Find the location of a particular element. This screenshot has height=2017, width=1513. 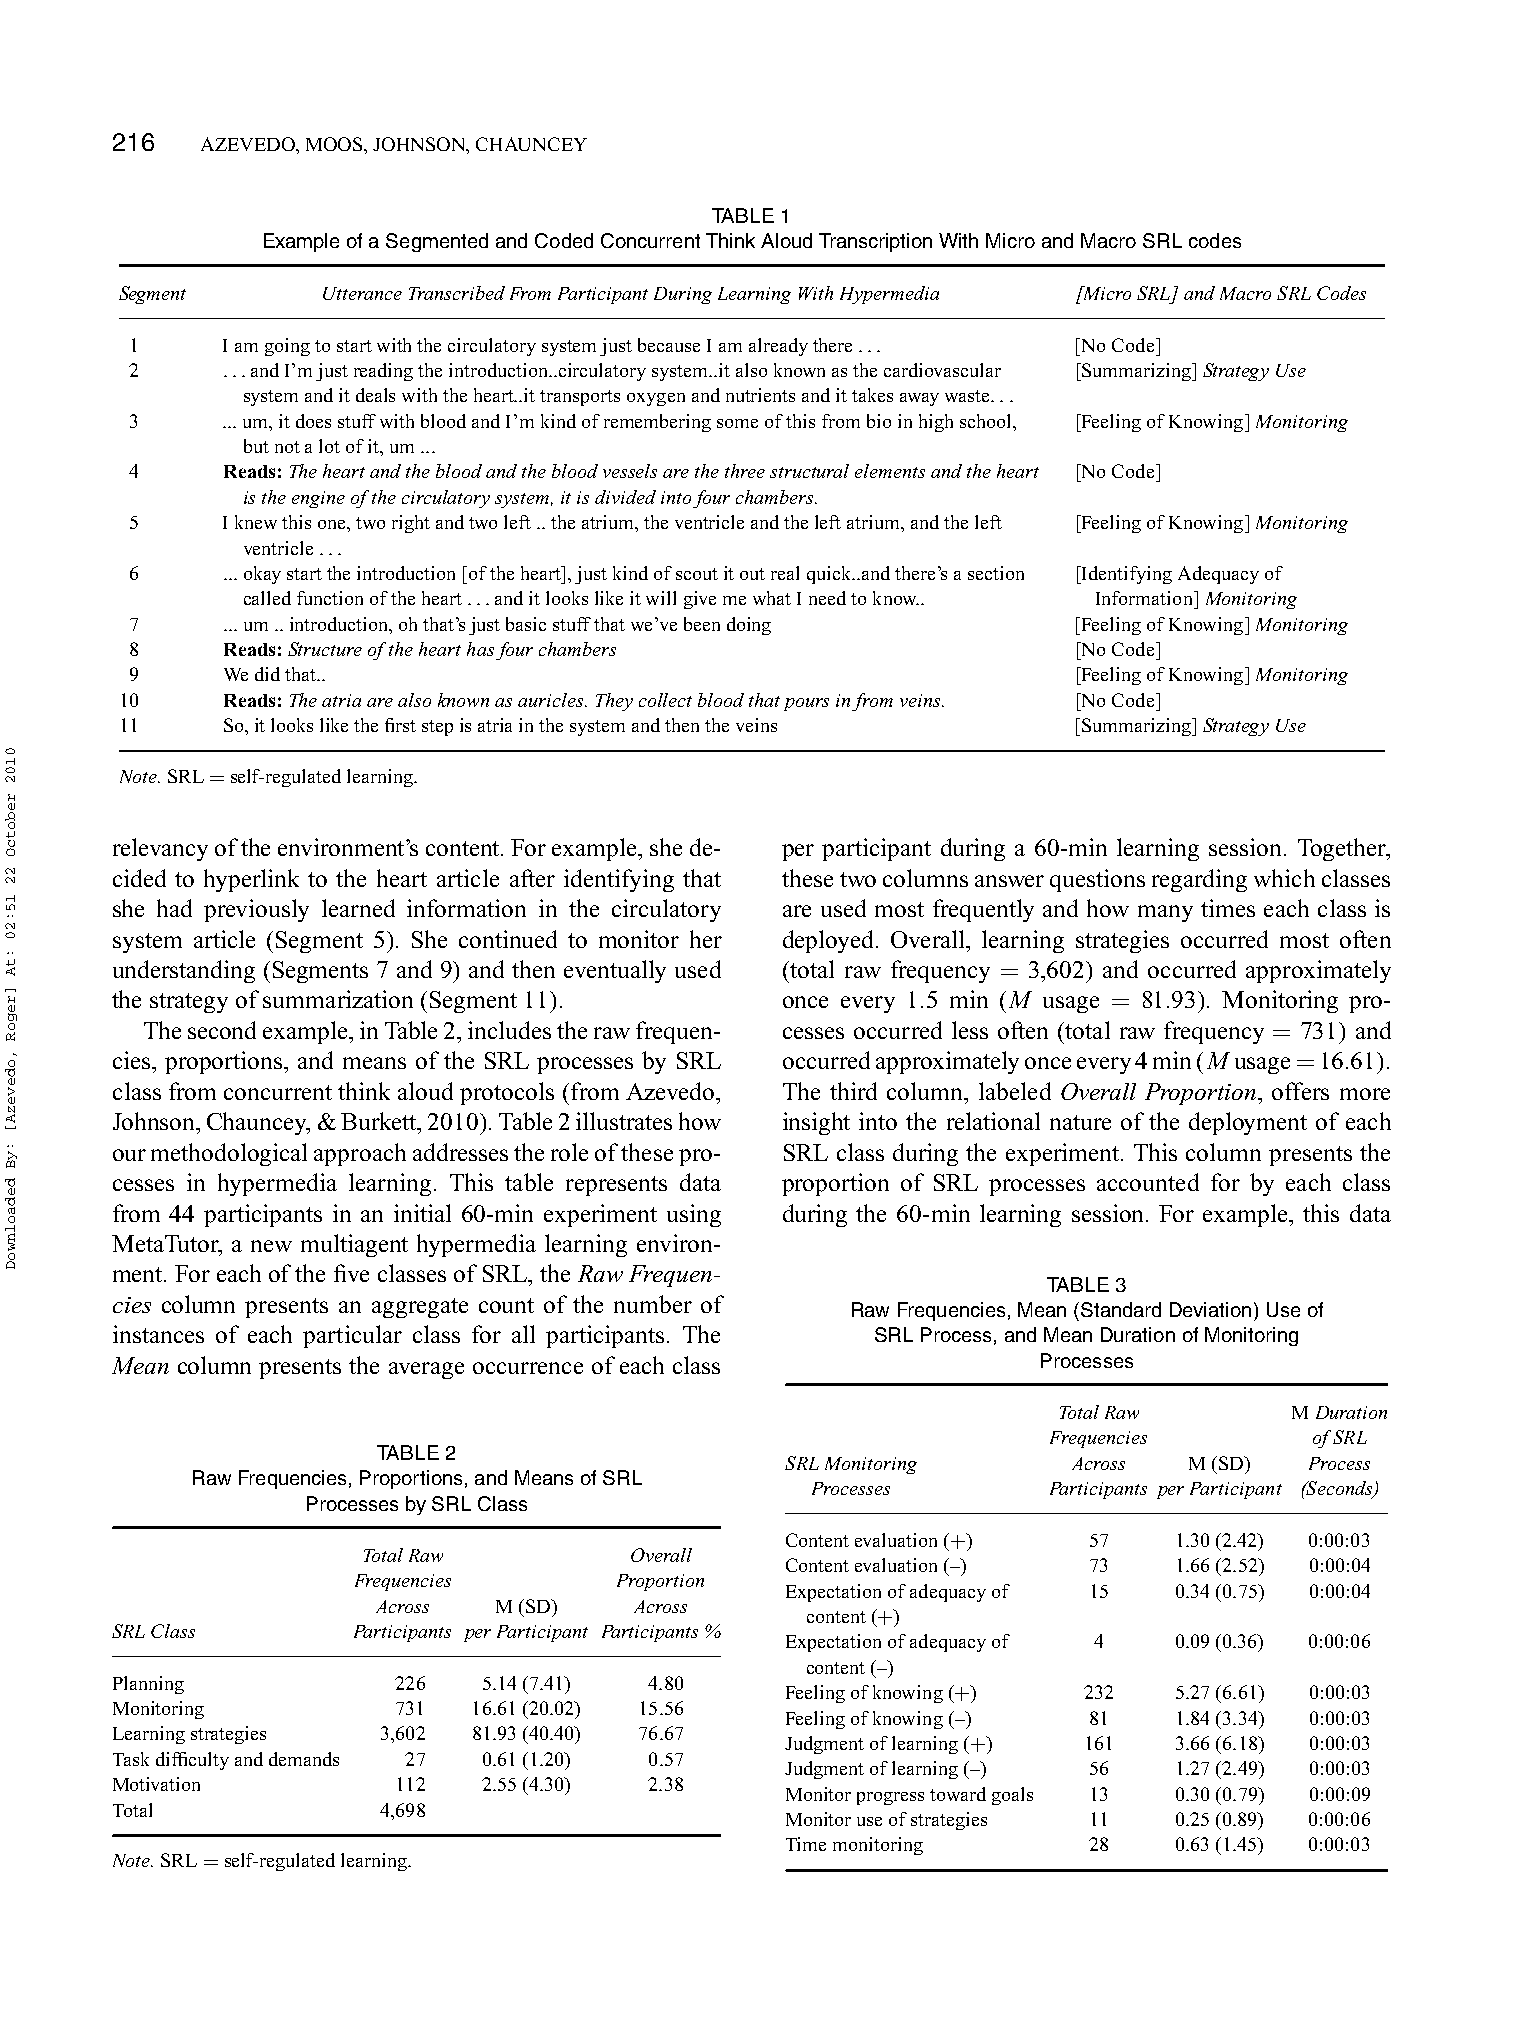

waste is located at coordinates (968, 396).
